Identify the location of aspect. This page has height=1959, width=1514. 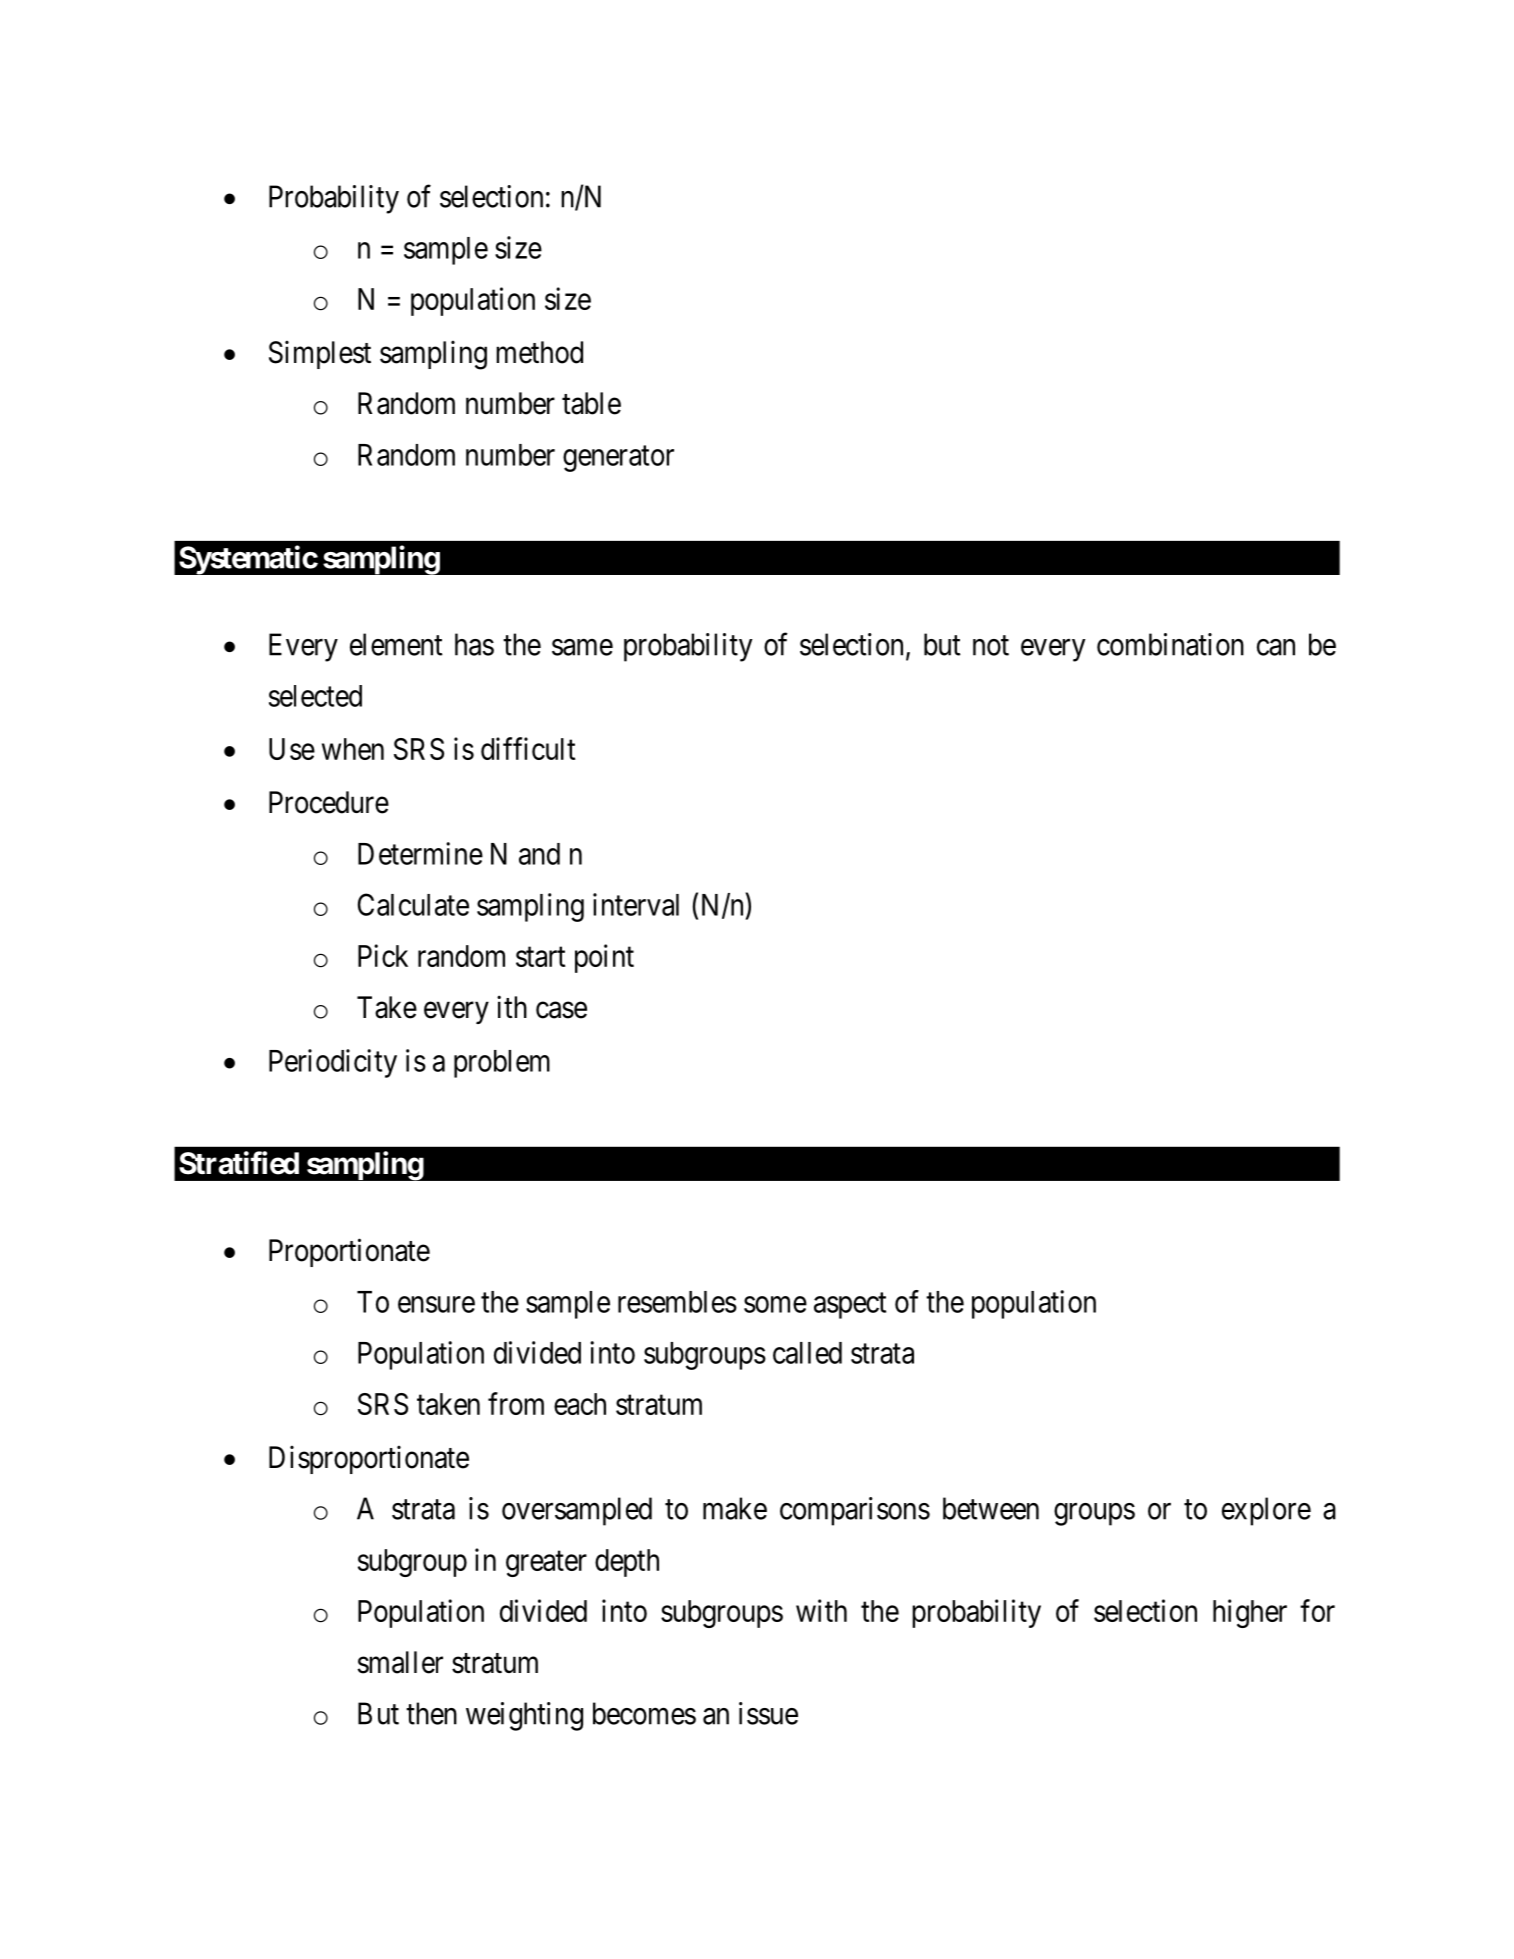
(850, 1306).
